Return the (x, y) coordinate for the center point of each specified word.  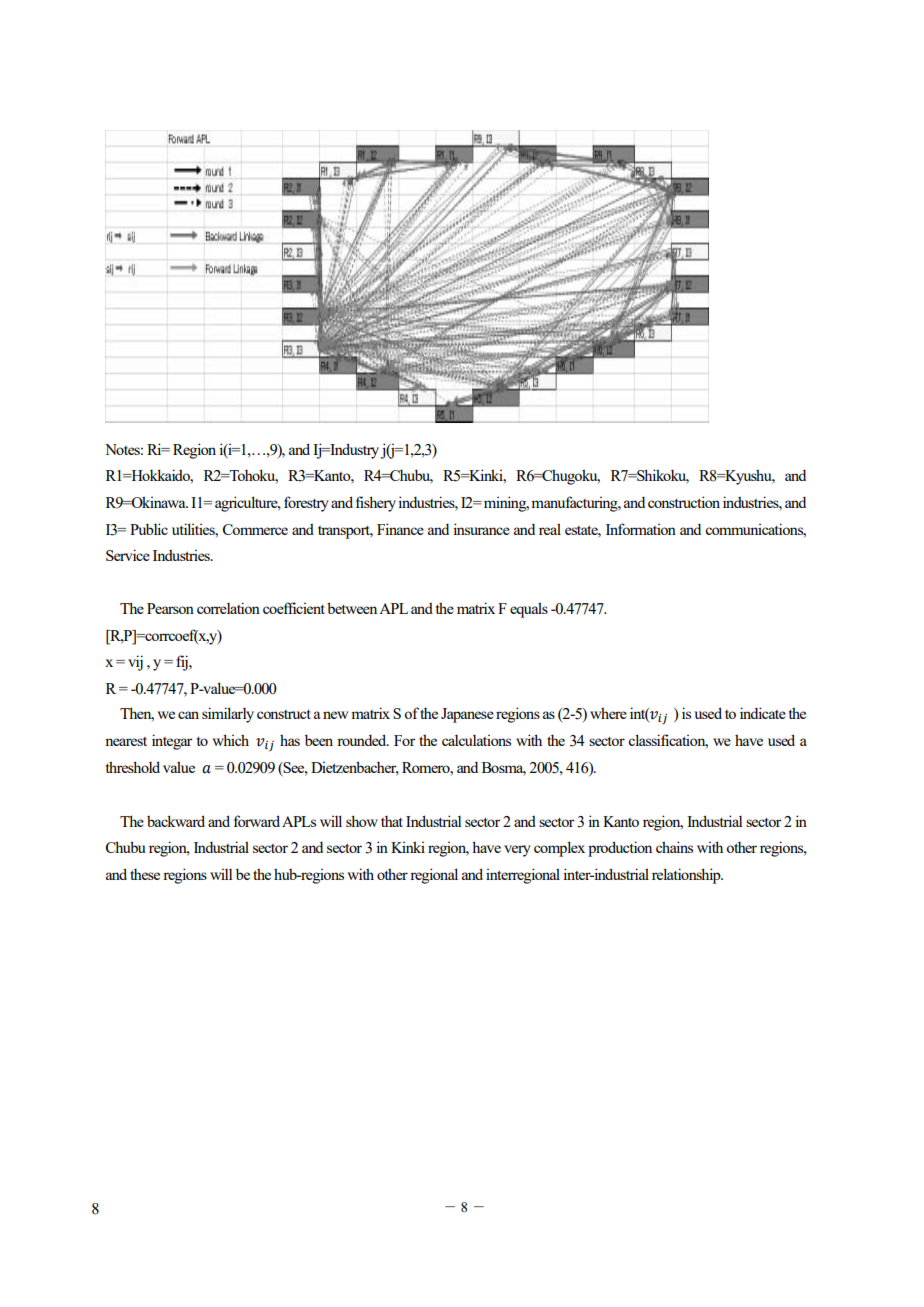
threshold (133, 767)
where (608, 713)
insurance (481, 529)
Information (641, 529)
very (517, 851)
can (188, 715)
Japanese (467, 715)
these (145, 874)
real (550, 529)
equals (529, 610)
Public (149, 529)
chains (674, 847)
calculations (476, 740)
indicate (763, 713)
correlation (228, 608)
